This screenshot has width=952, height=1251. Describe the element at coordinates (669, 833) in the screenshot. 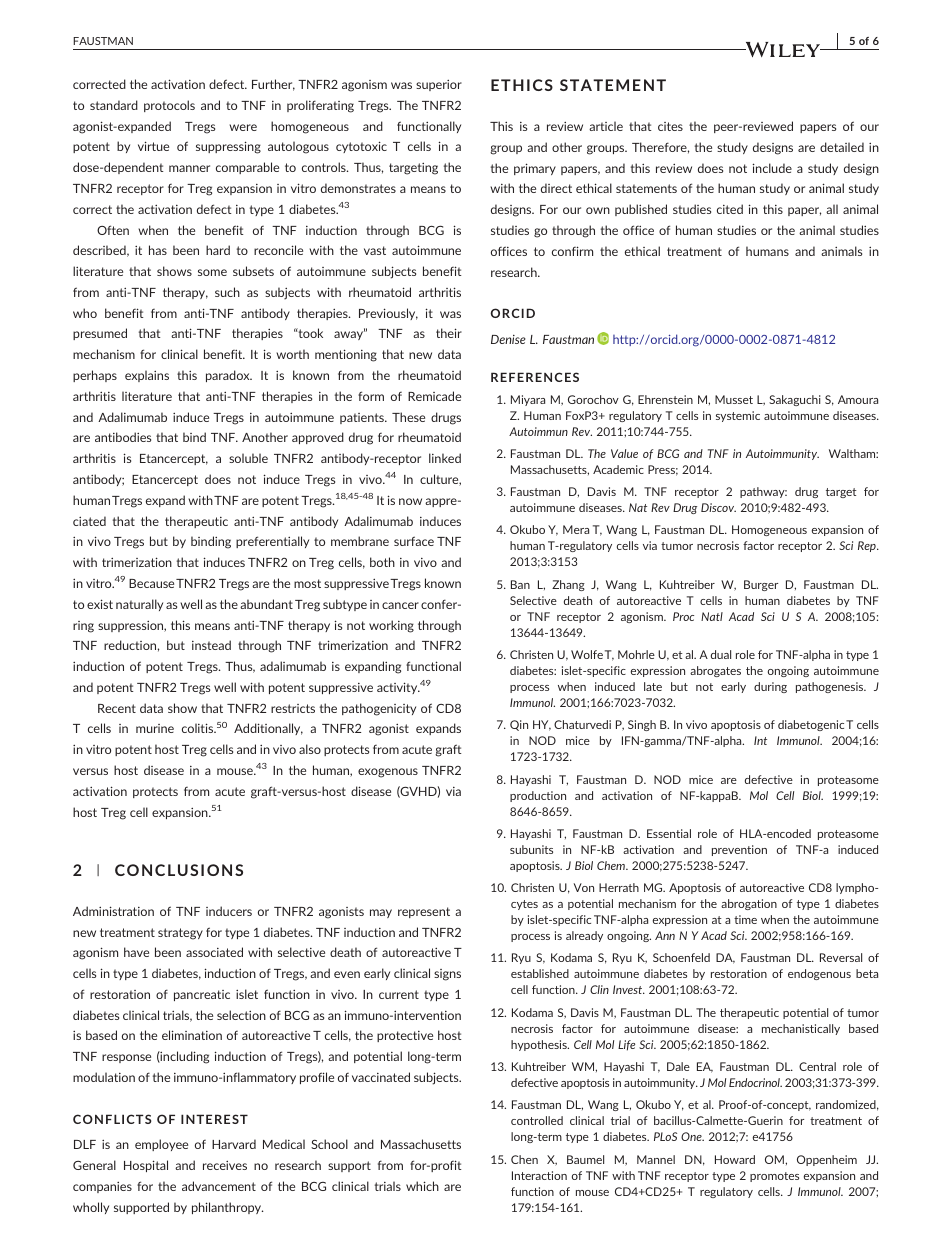

I see `Essential` at that location.
